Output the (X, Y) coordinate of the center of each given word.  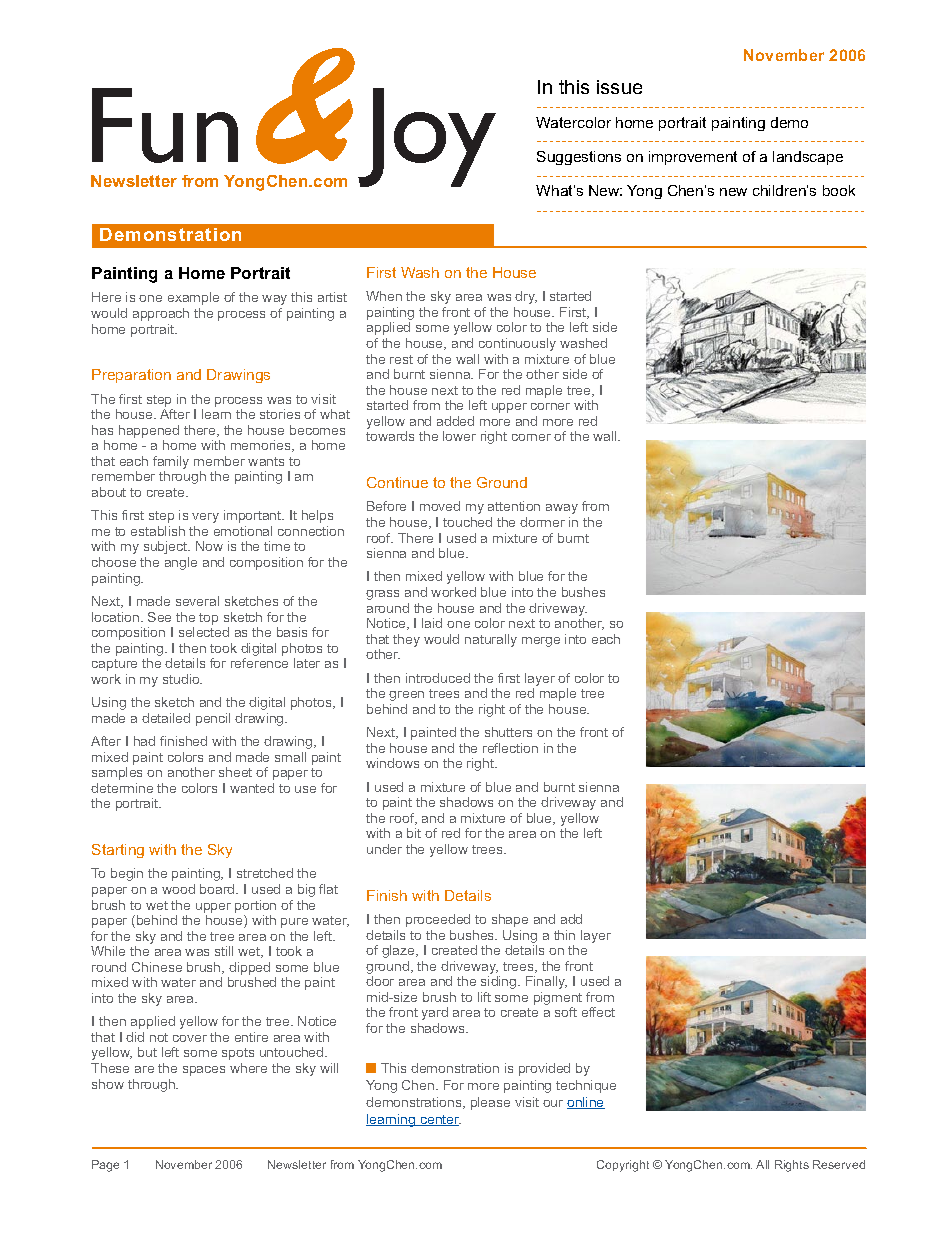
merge (541, 642)
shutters (508, 732)
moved (440, 506)
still (224, 951)
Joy (427, 137)
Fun (165, 125)
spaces (204, 1071)
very (205, 518)
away (562, 509)
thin (564, 935)
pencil (213, 719)
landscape (808, 158)
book (839, 190)
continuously (517, 344)
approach (161, 314)
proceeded (438, 920)
